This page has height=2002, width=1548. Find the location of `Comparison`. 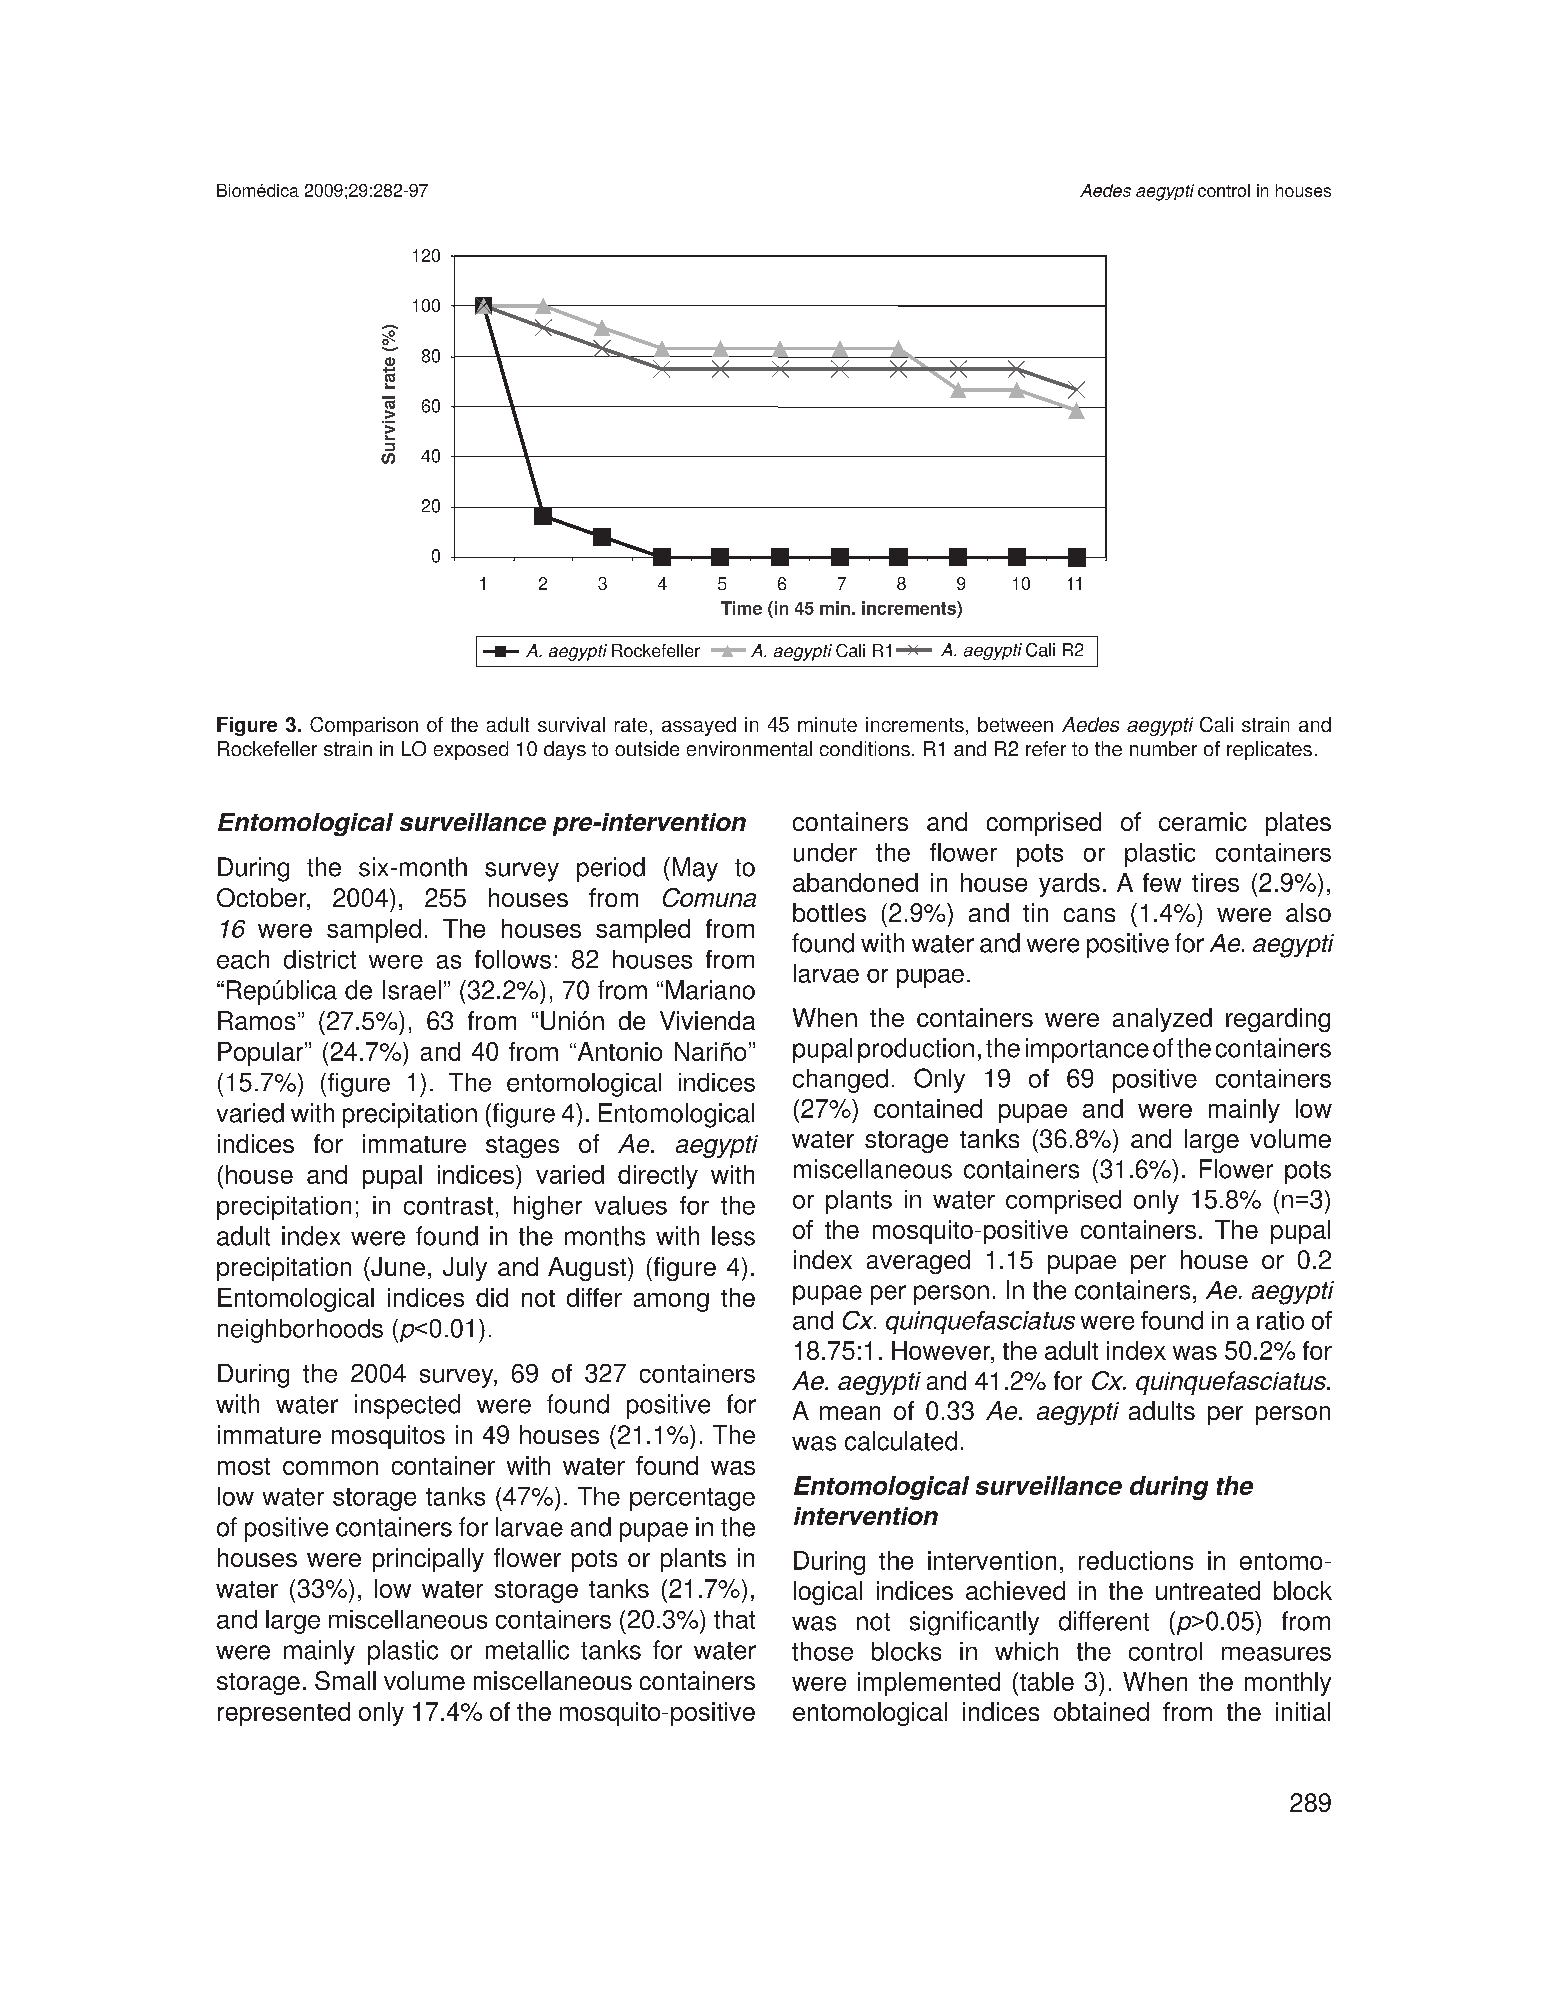

Comparison is located at coordinates (364, 726).
